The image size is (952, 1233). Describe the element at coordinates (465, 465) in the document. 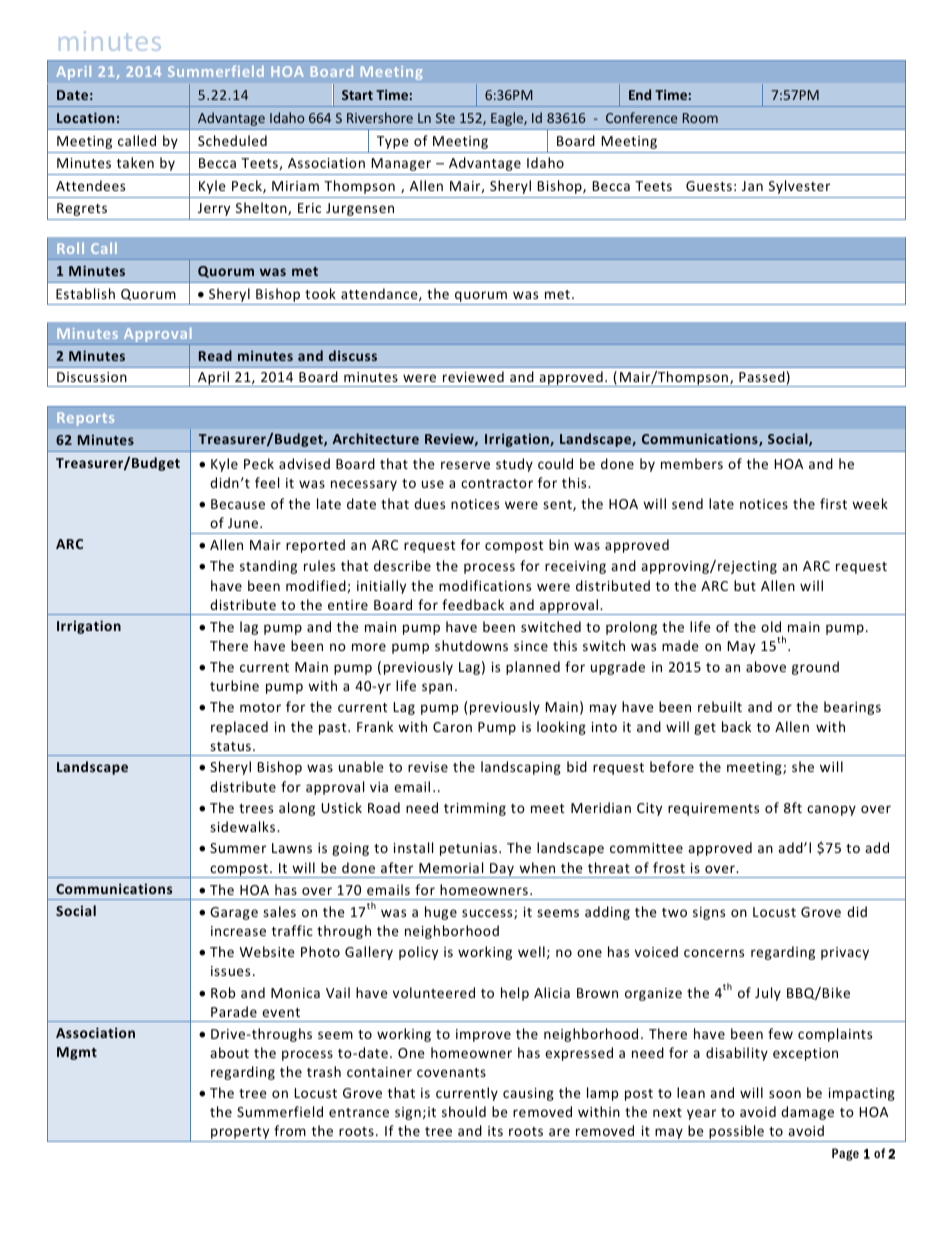

I see `reserve` at that location.
